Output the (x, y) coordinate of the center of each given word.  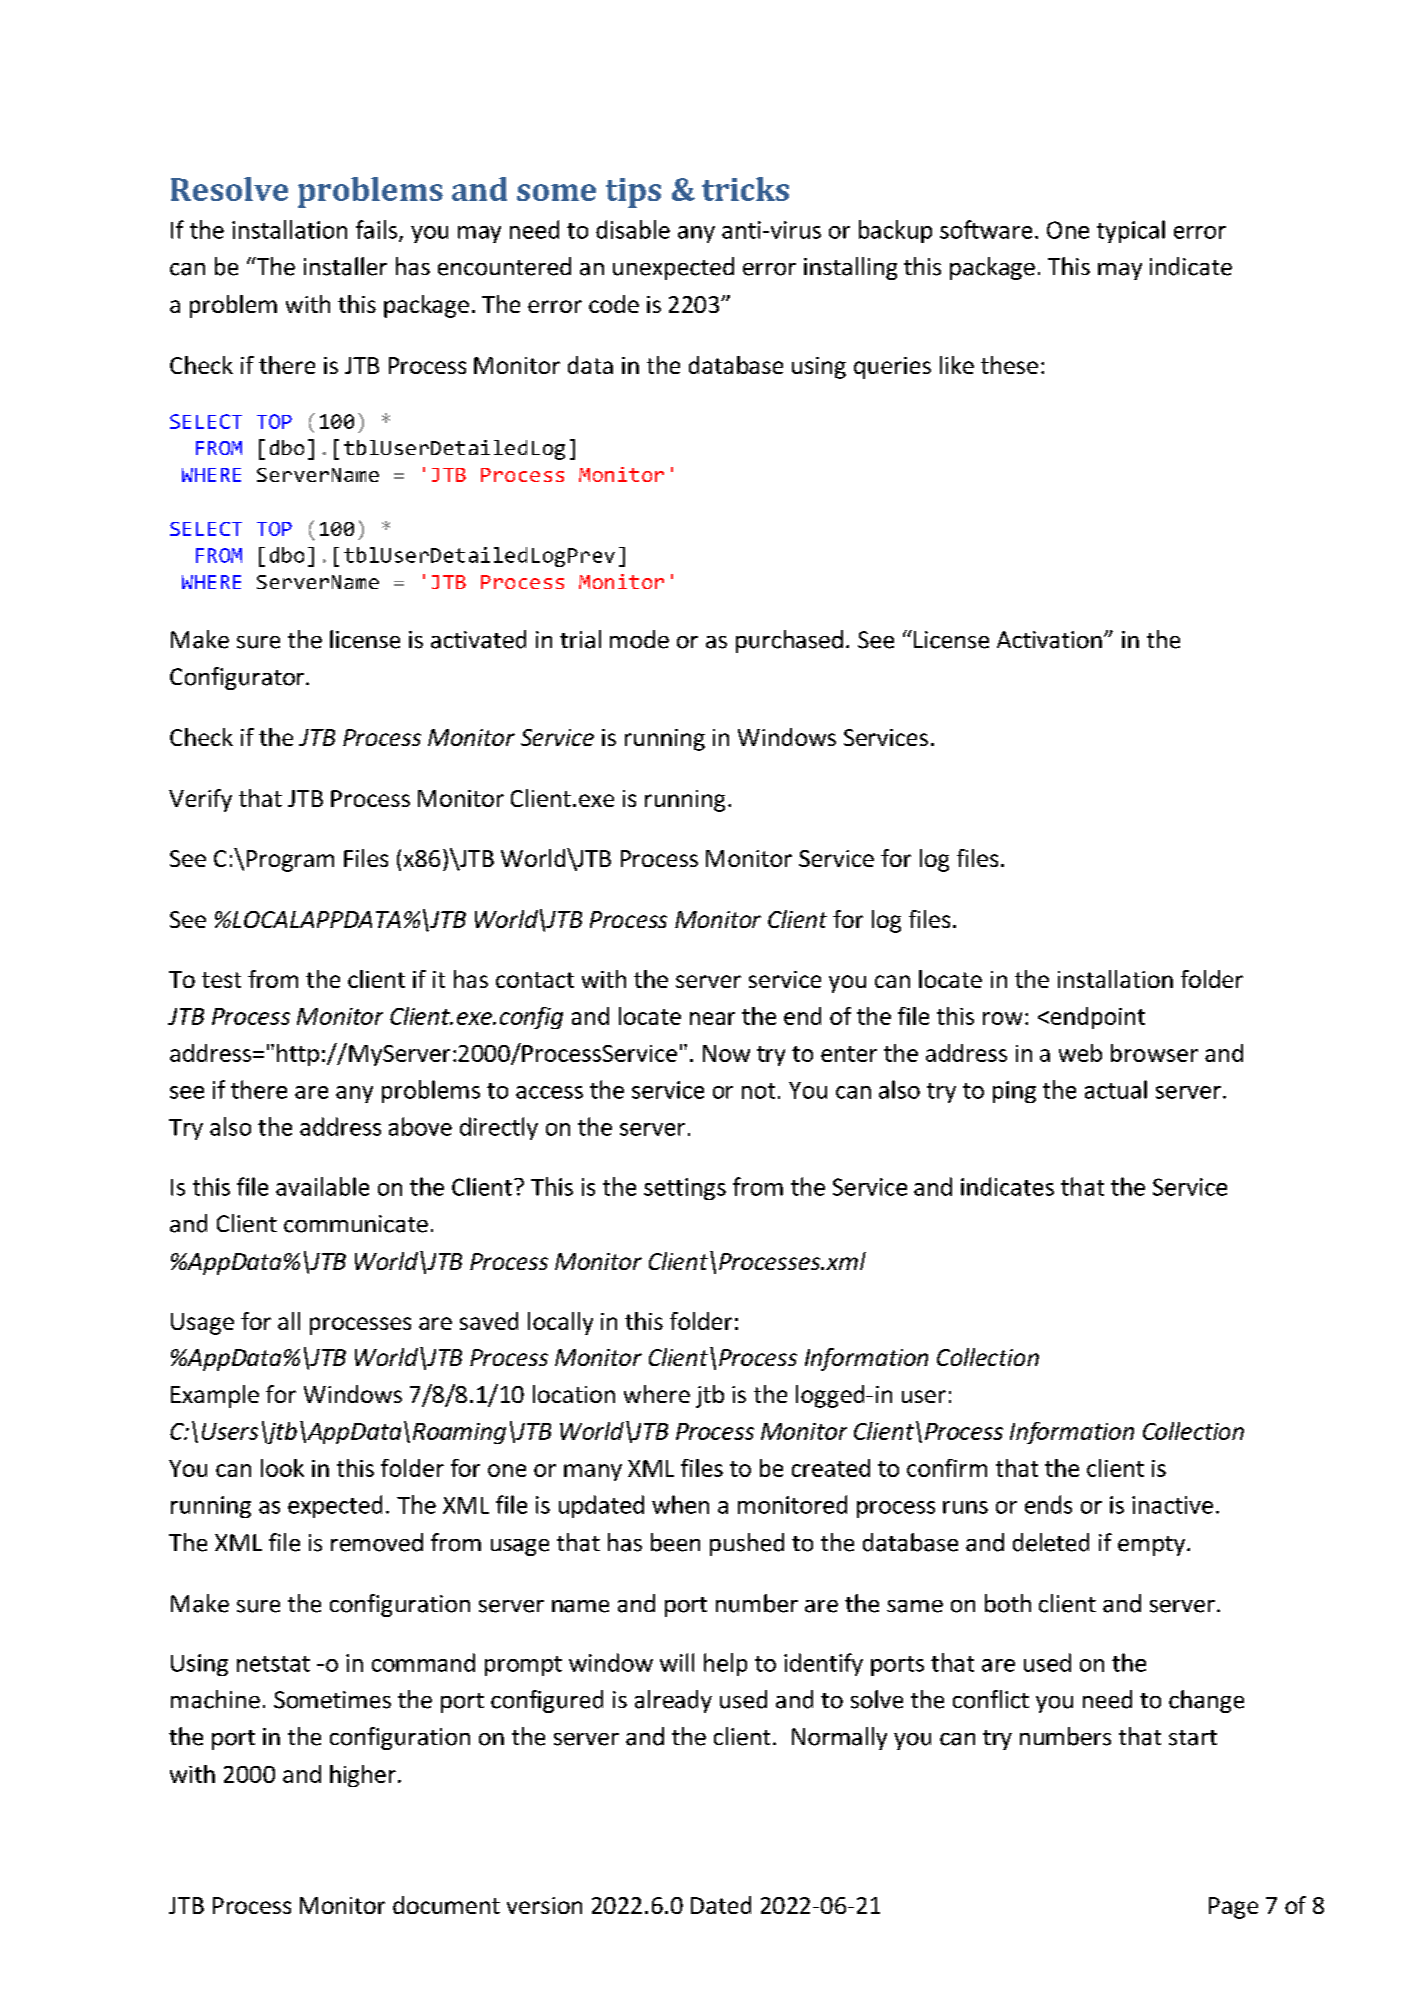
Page (1233, 1908)
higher (363, 1776)
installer (345, 266)
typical (1131, 231)
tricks (745, 189)
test (221, 980)
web (1080, 1053)
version (544, 1905)
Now (726, 1053)
